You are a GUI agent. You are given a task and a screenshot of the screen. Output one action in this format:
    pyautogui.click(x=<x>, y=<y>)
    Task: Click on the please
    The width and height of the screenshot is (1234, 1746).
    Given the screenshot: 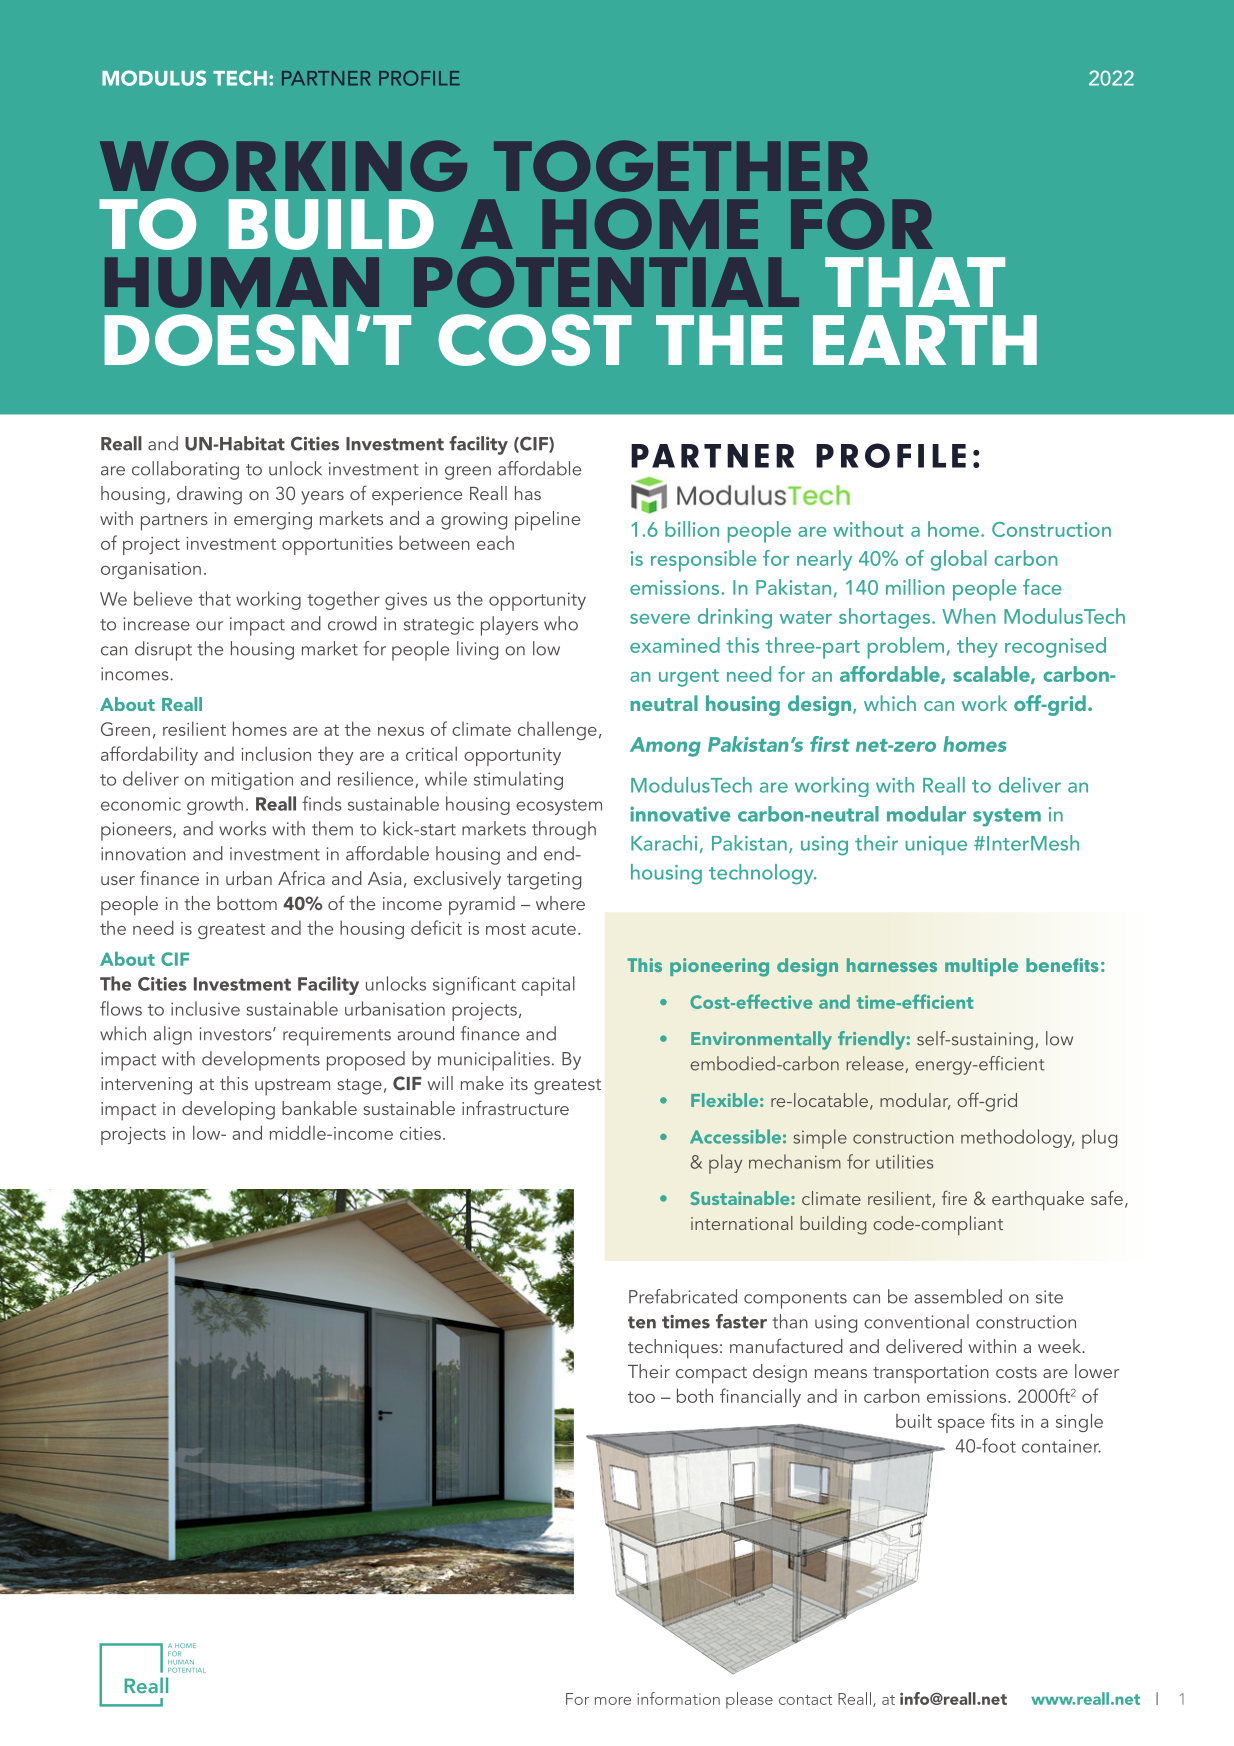 What is the action you would take?
    pyautogui.click(x=749, y=1700)
